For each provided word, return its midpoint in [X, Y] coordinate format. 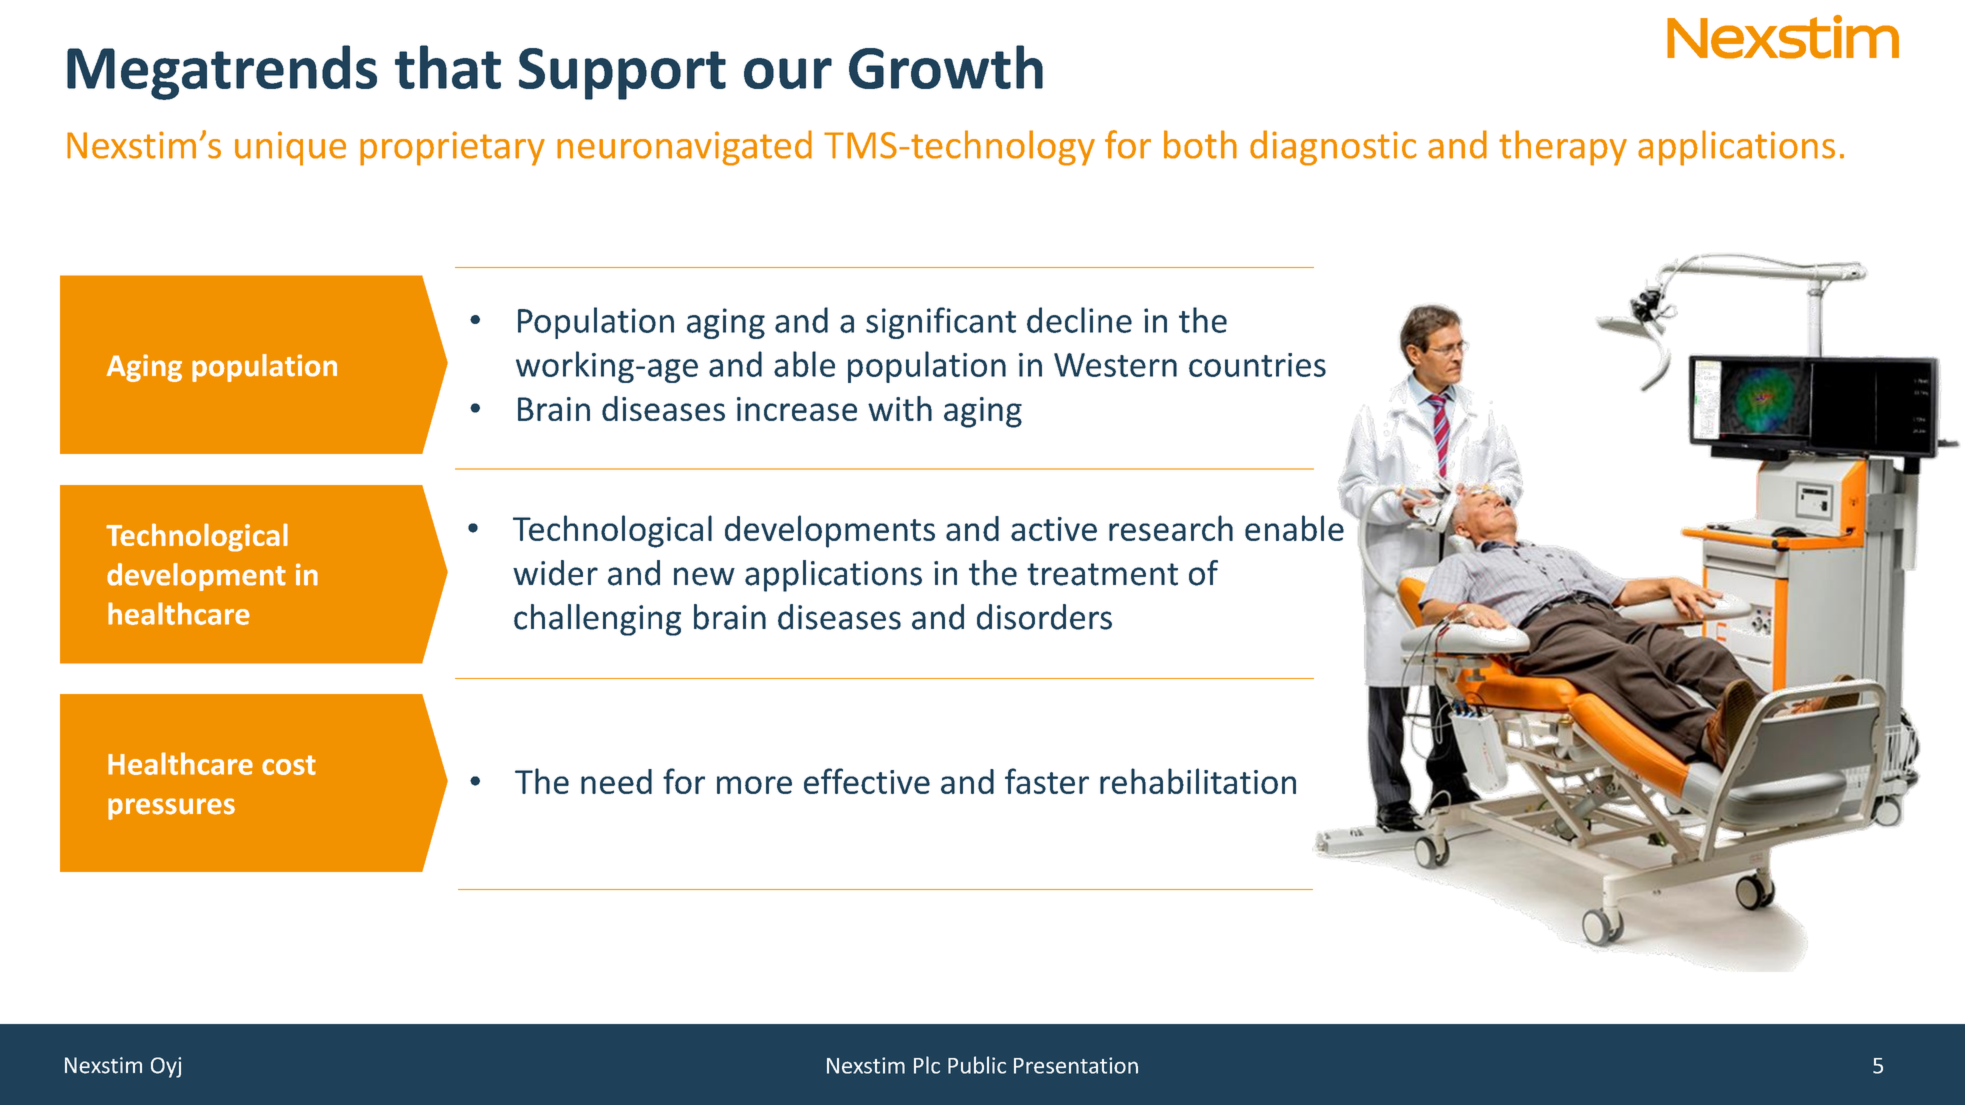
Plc [927, 1065]
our [788, 73]
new [704, 576]
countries [1257, 365]
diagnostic [1333, 148]
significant [941, 323]
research [1171, 528]
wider [555, 573]
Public [977, 1065]
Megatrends [222, 72]
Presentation [1076, 1065]
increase [797, 409]
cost [289, 765]
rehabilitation [1198, 781]
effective [867, 781]
